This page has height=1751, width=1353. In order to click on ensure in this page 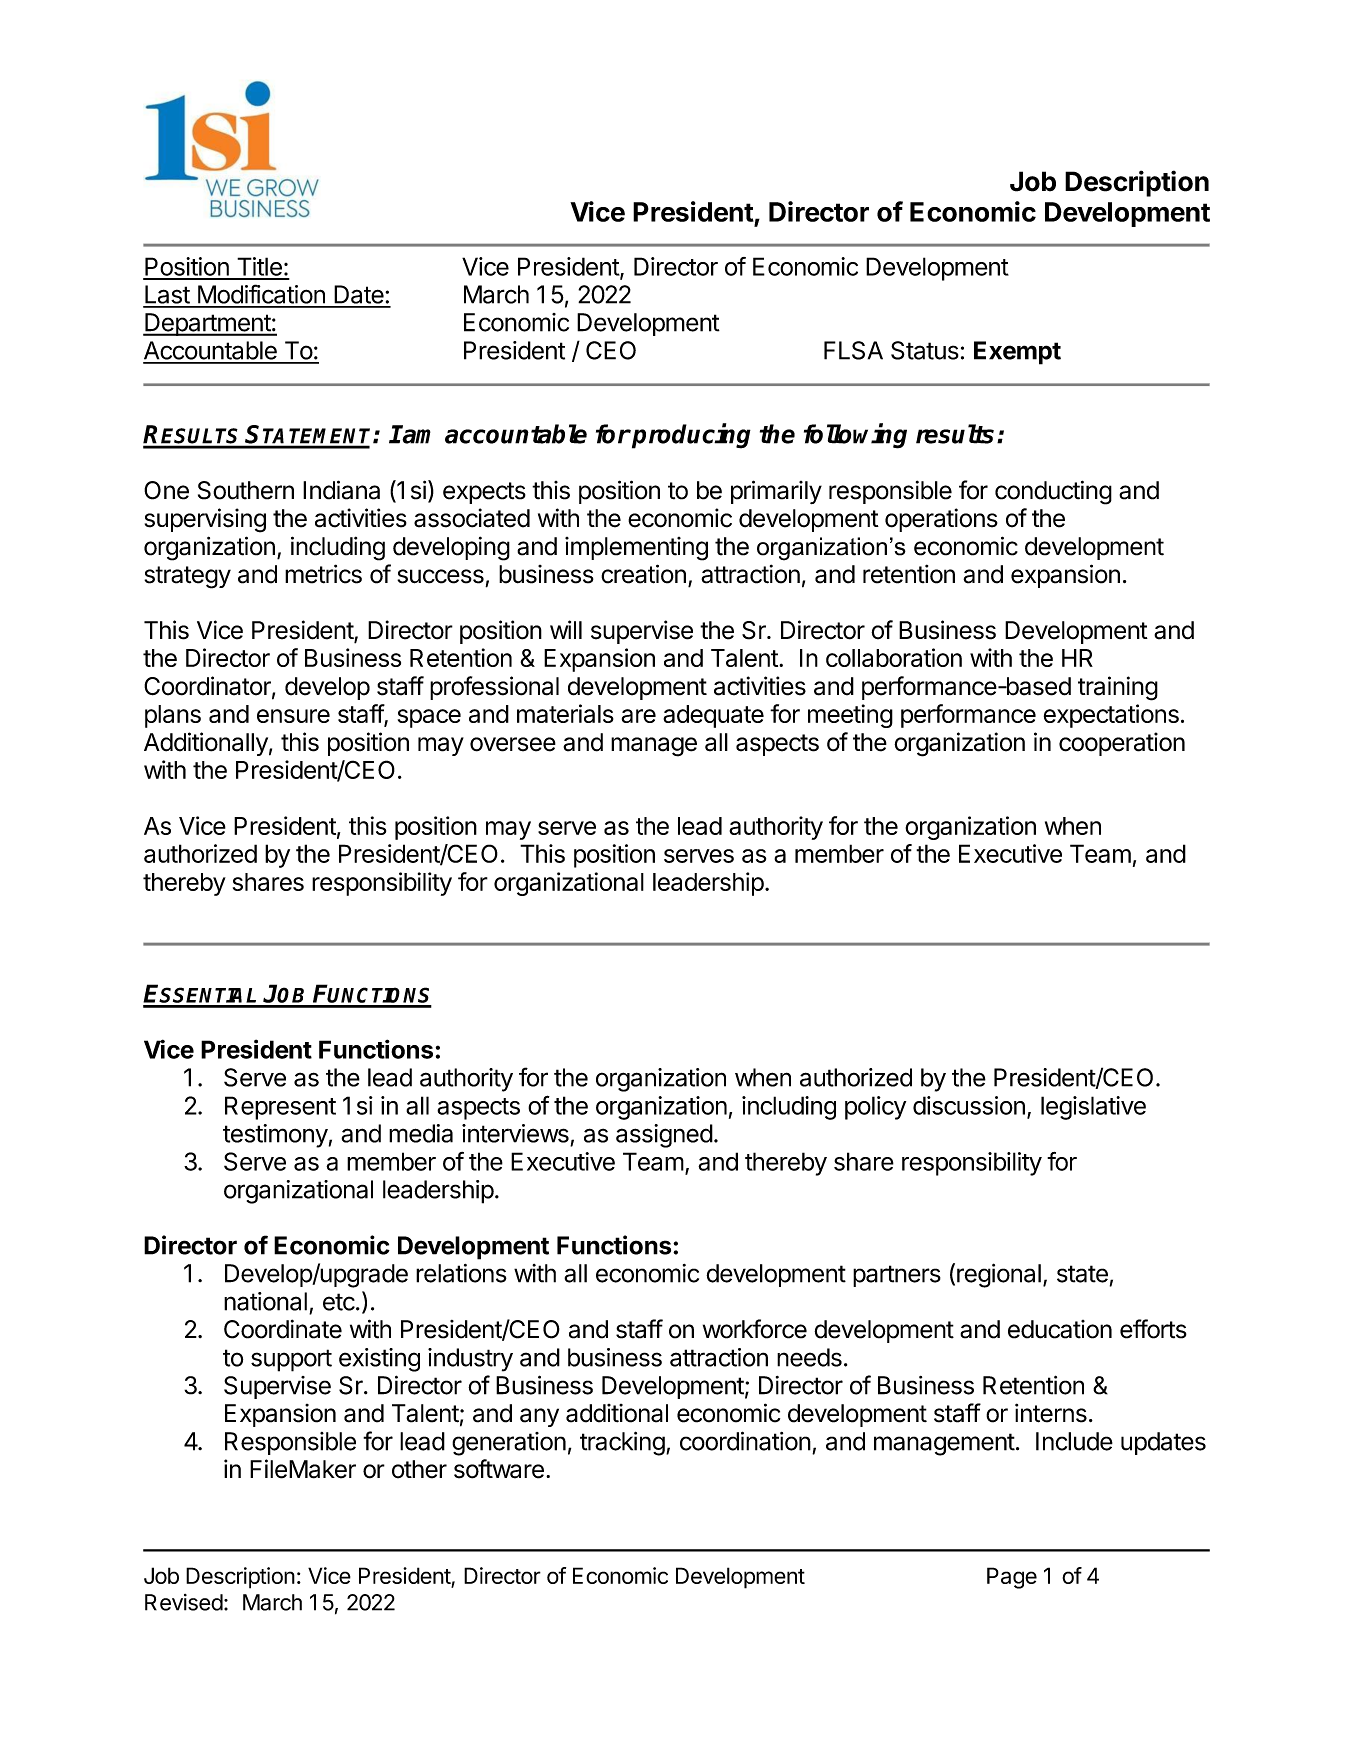, I will do `click(293, 716)`.
